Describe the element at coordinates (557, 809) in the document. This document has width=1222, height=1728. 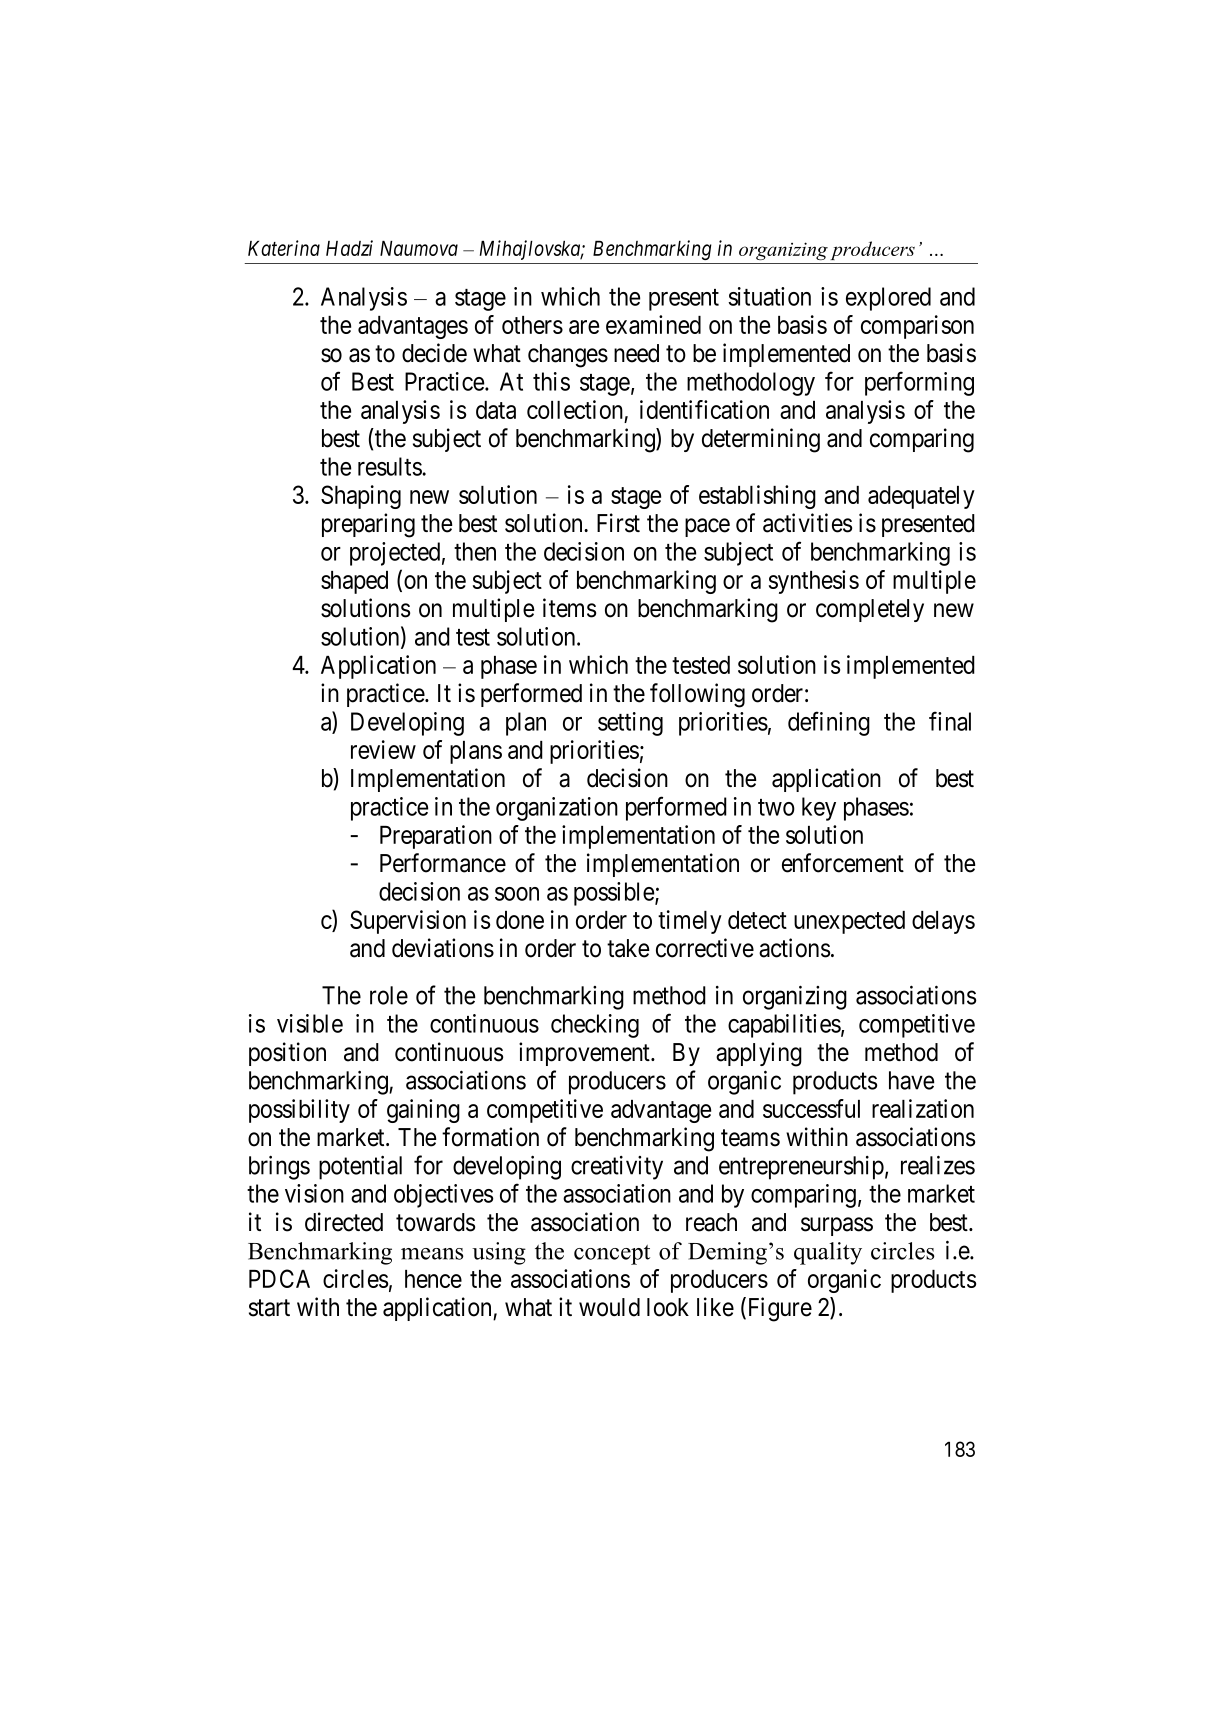
I see `organization` at that location.
